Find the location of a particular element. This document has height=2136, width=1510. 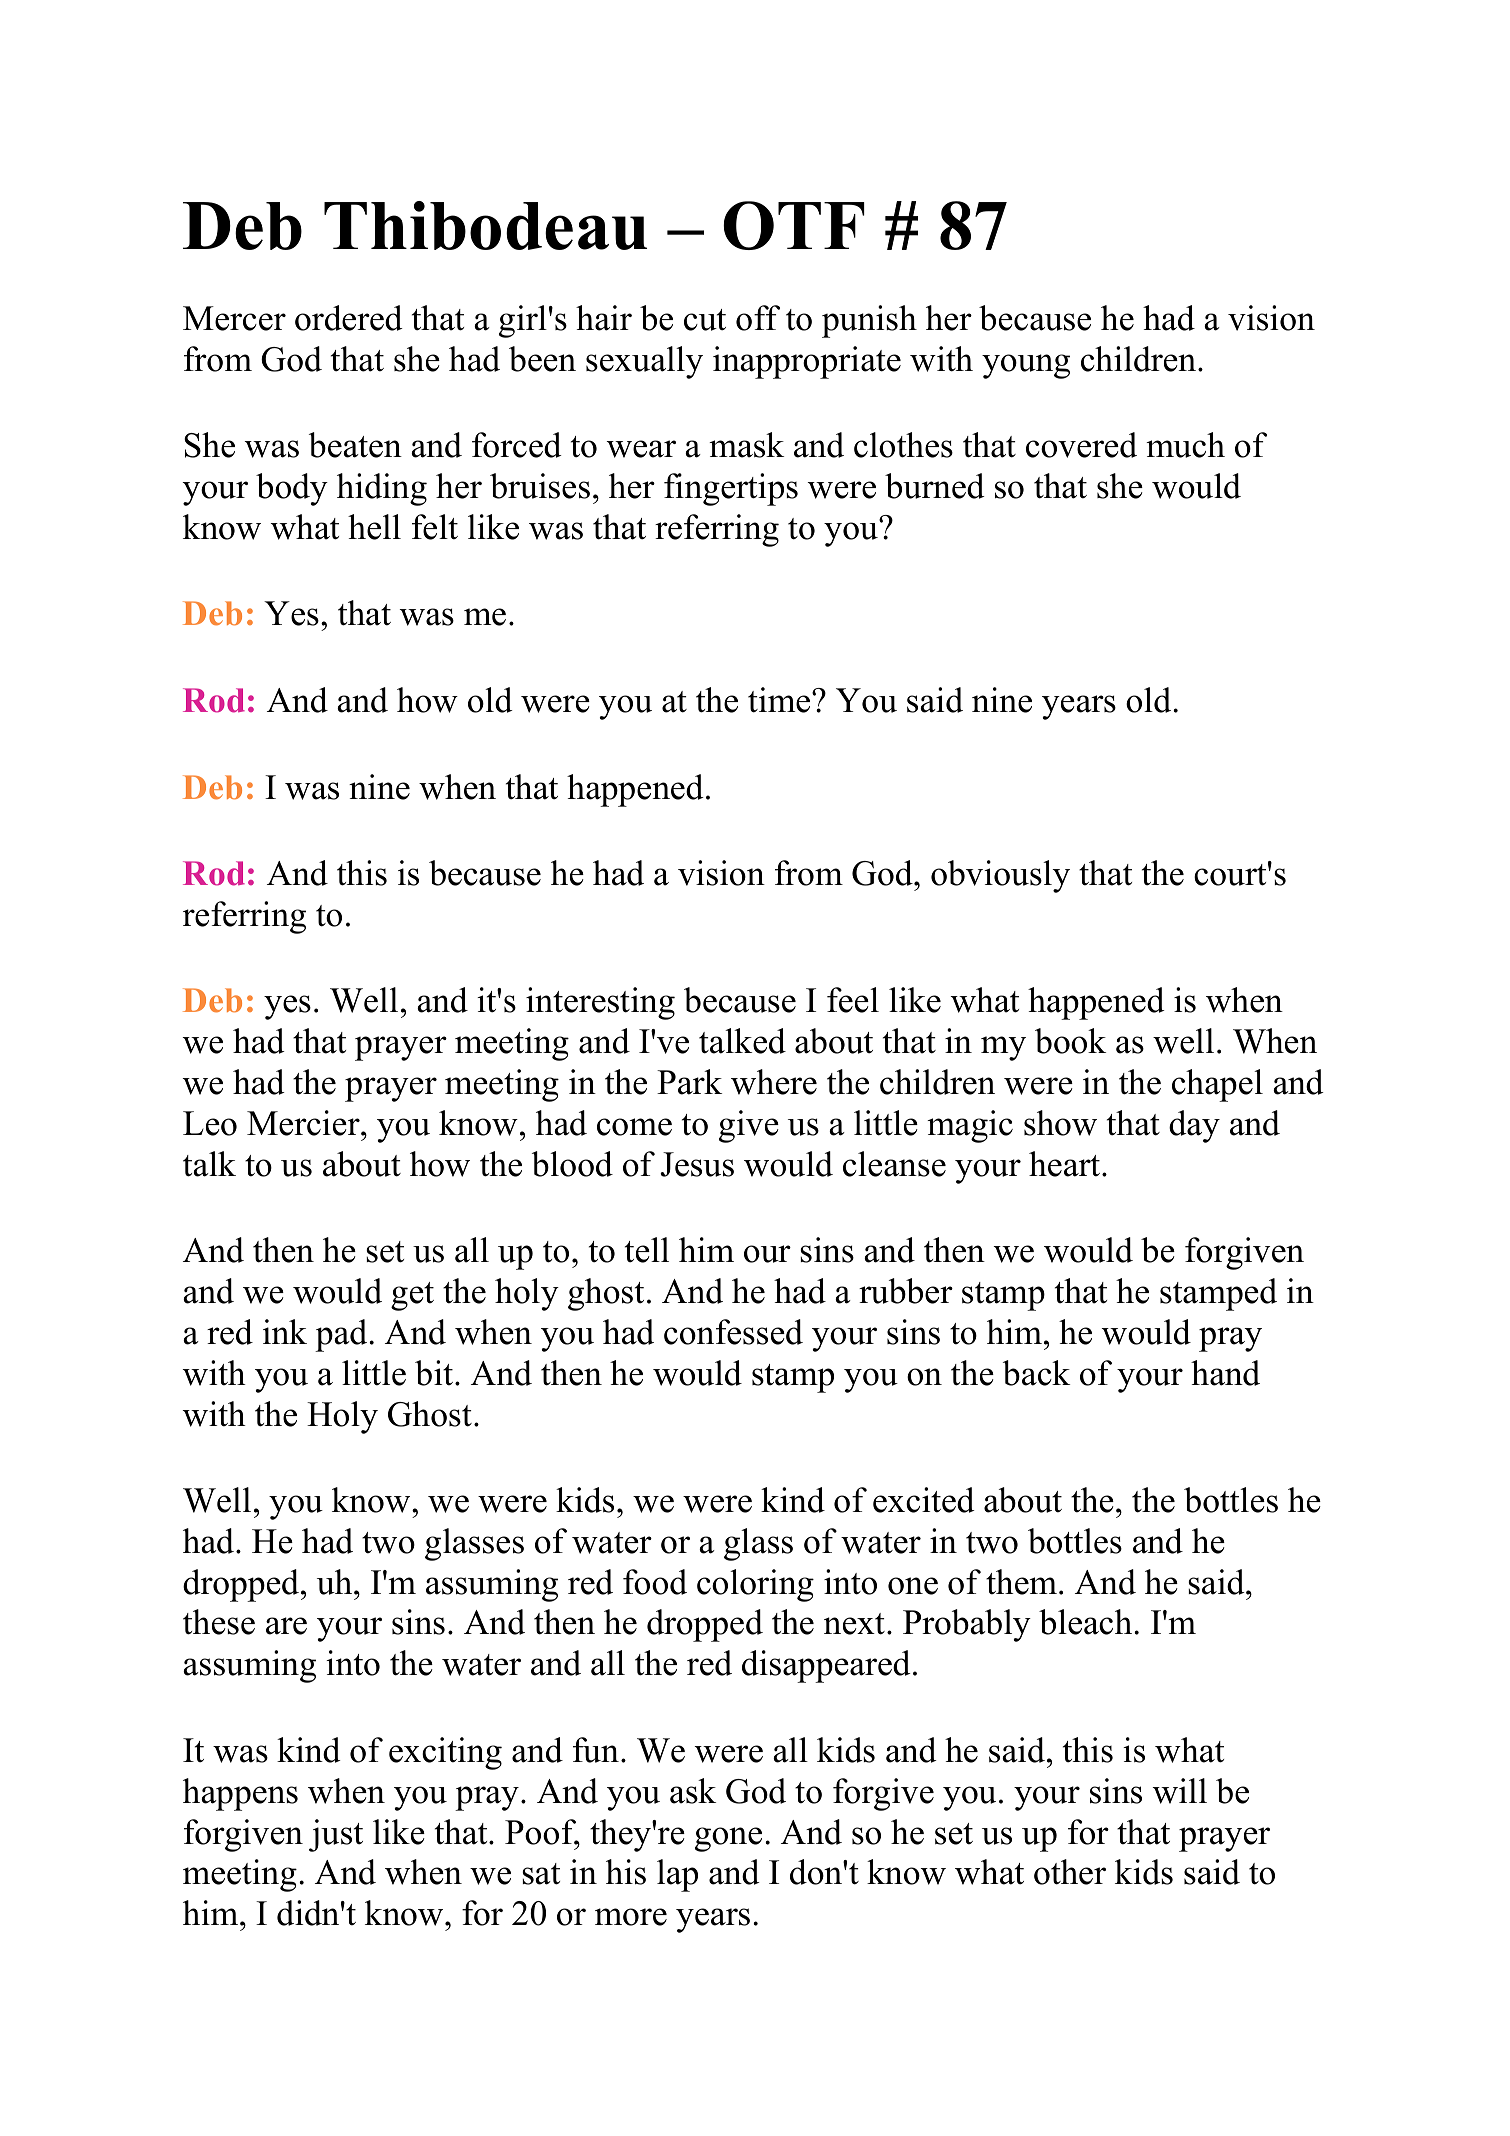

Leo is located at coordinates (210, 1123).
